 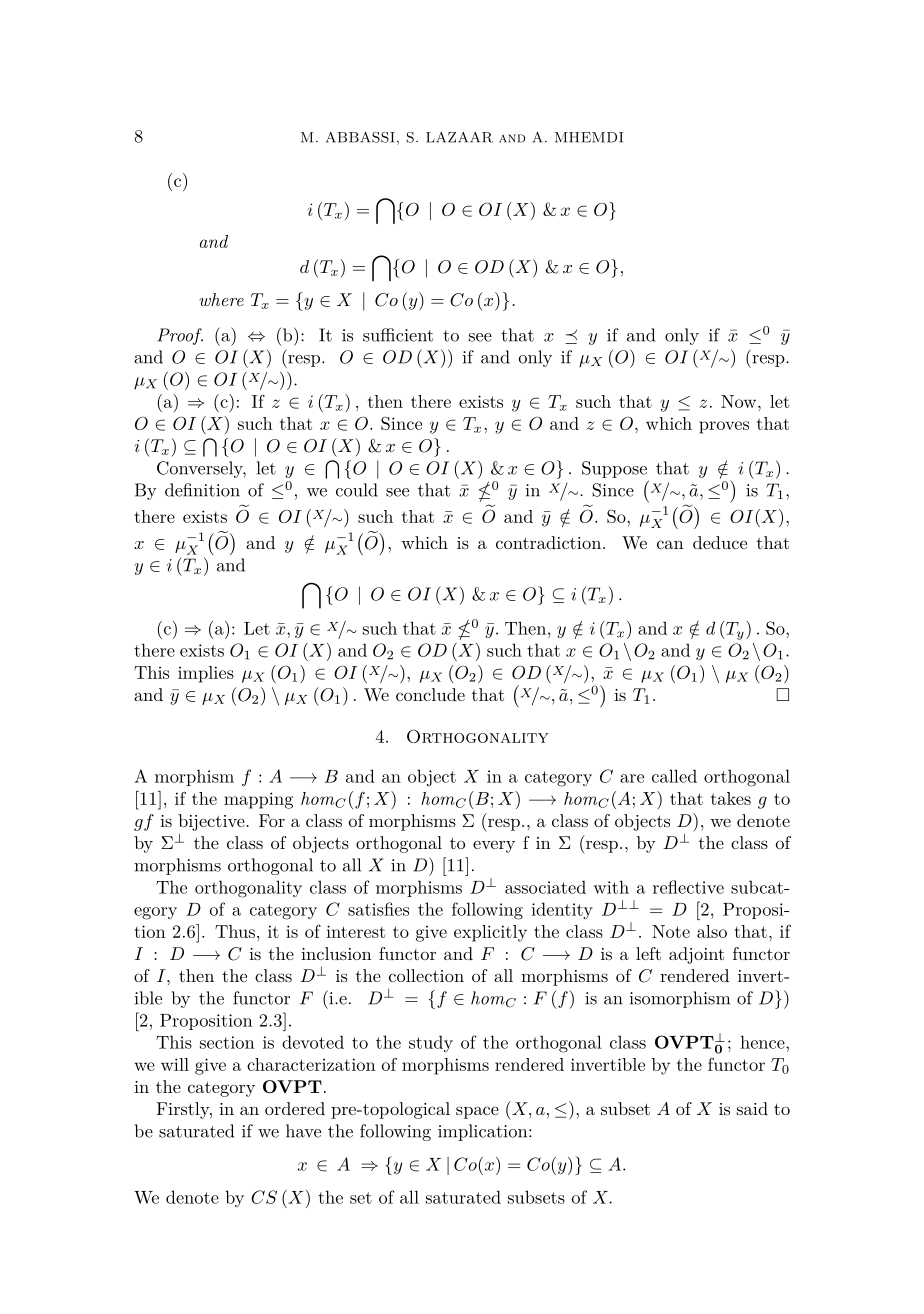 I want to click on can, so click(x=670, y=544).
